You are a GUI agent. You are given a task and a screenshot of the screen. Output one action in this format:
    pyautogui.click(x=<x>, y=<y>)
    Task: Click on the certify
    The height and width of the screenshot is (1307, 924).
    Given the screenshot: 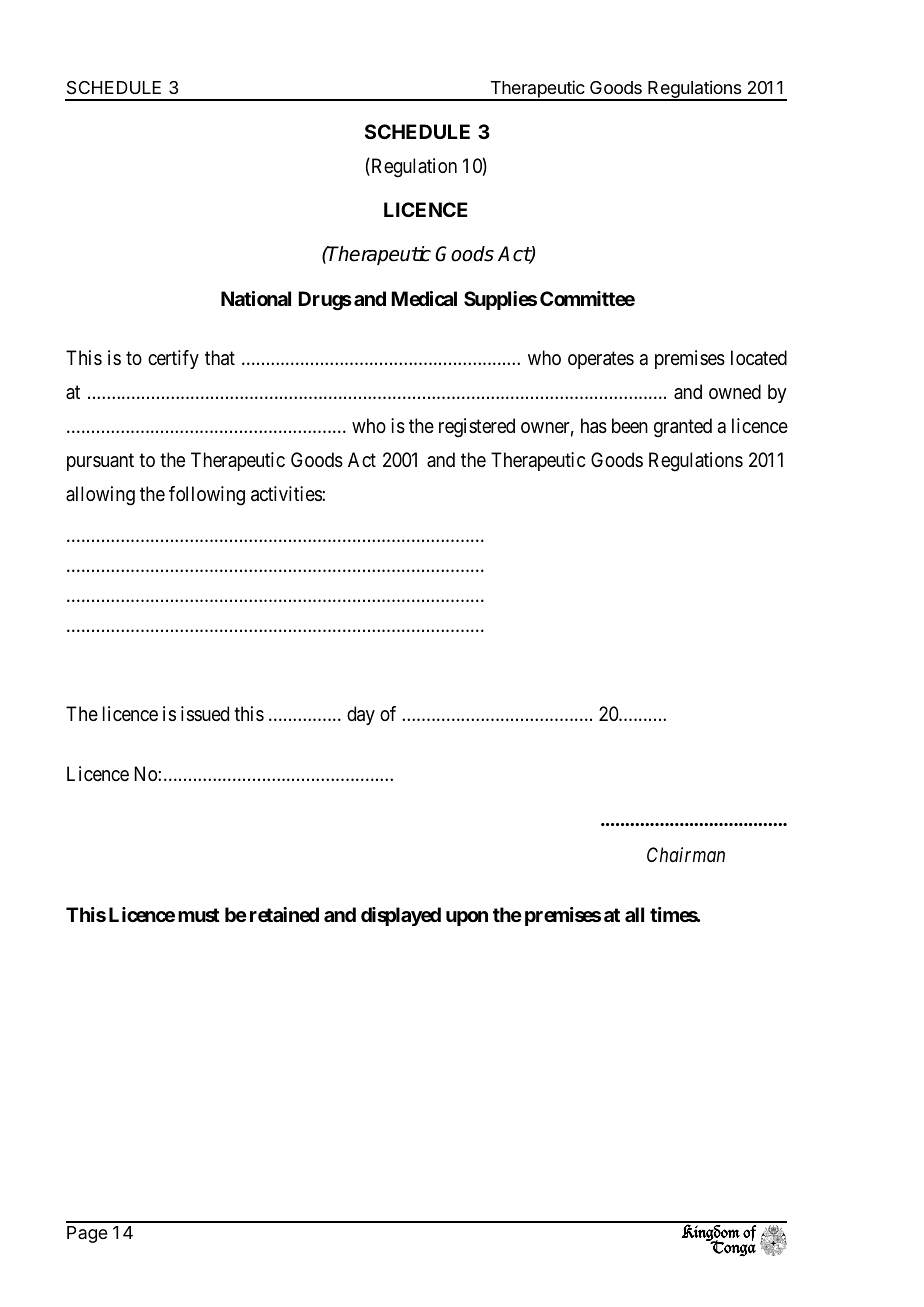 What is the action you would take?
    pyautogui.click(x=173, y=359)
